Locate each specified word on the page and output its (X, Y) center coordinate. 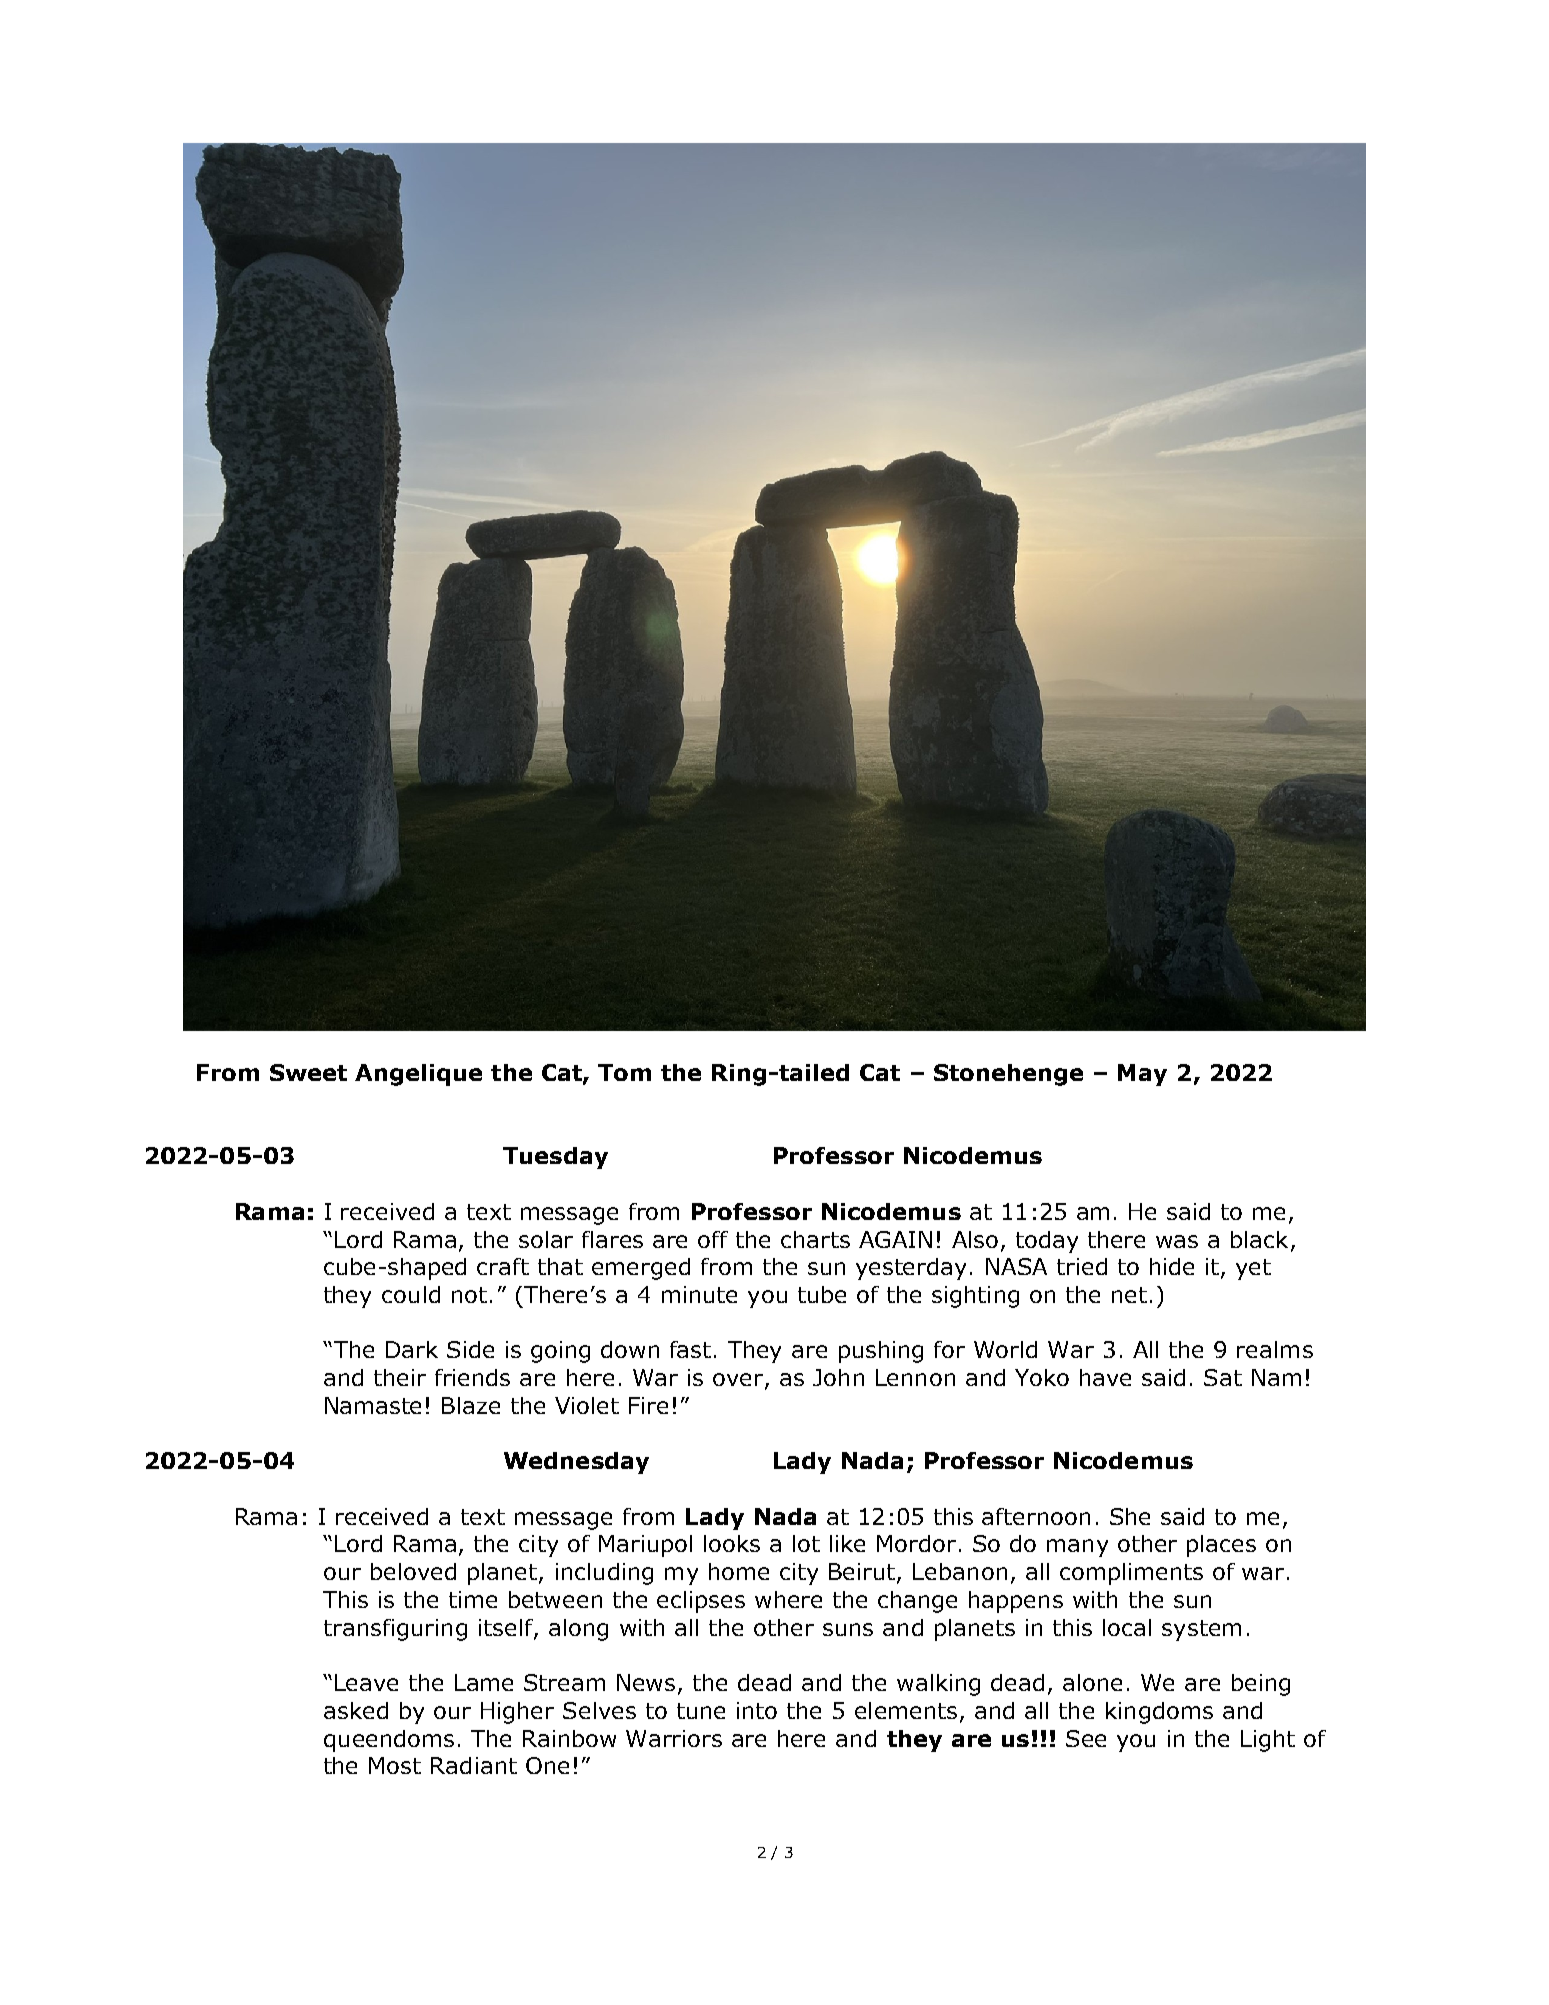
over (739, 1381)
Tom (624, 1072)
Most (395, 1765)
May (1142, 1075)
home (739, 1571)
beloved (413, 1571)
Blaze (471, 1405)
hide (1172, 1266)
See (1086, 1738)
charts (815, 1239)
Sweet (308, 1072)
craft (503, 1266)
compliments (1131, 1574)
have (1105, 1377)
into (757, 1710)
